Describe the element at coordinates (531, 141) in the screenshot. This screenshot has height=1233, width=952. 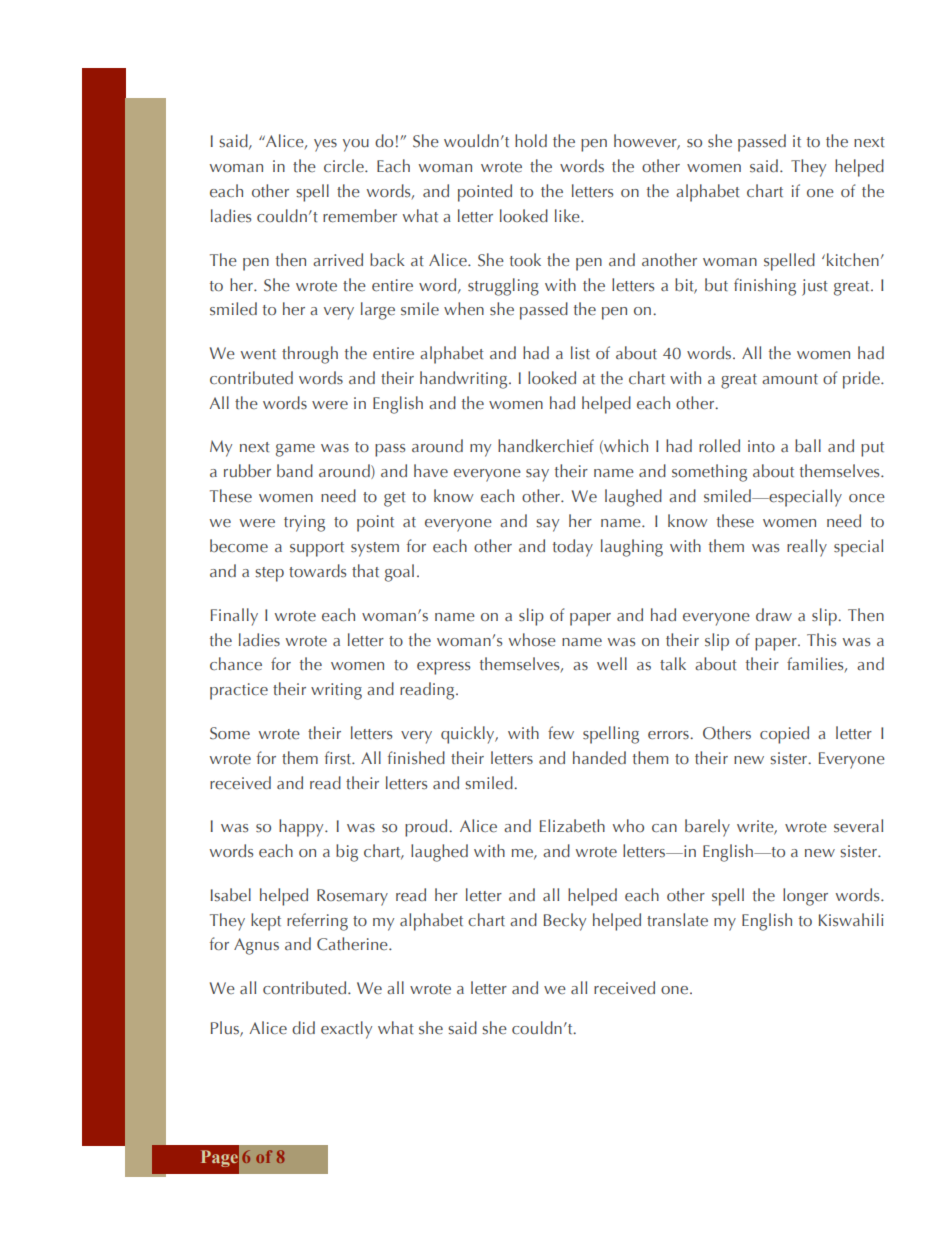
I see `hold` at that location.
